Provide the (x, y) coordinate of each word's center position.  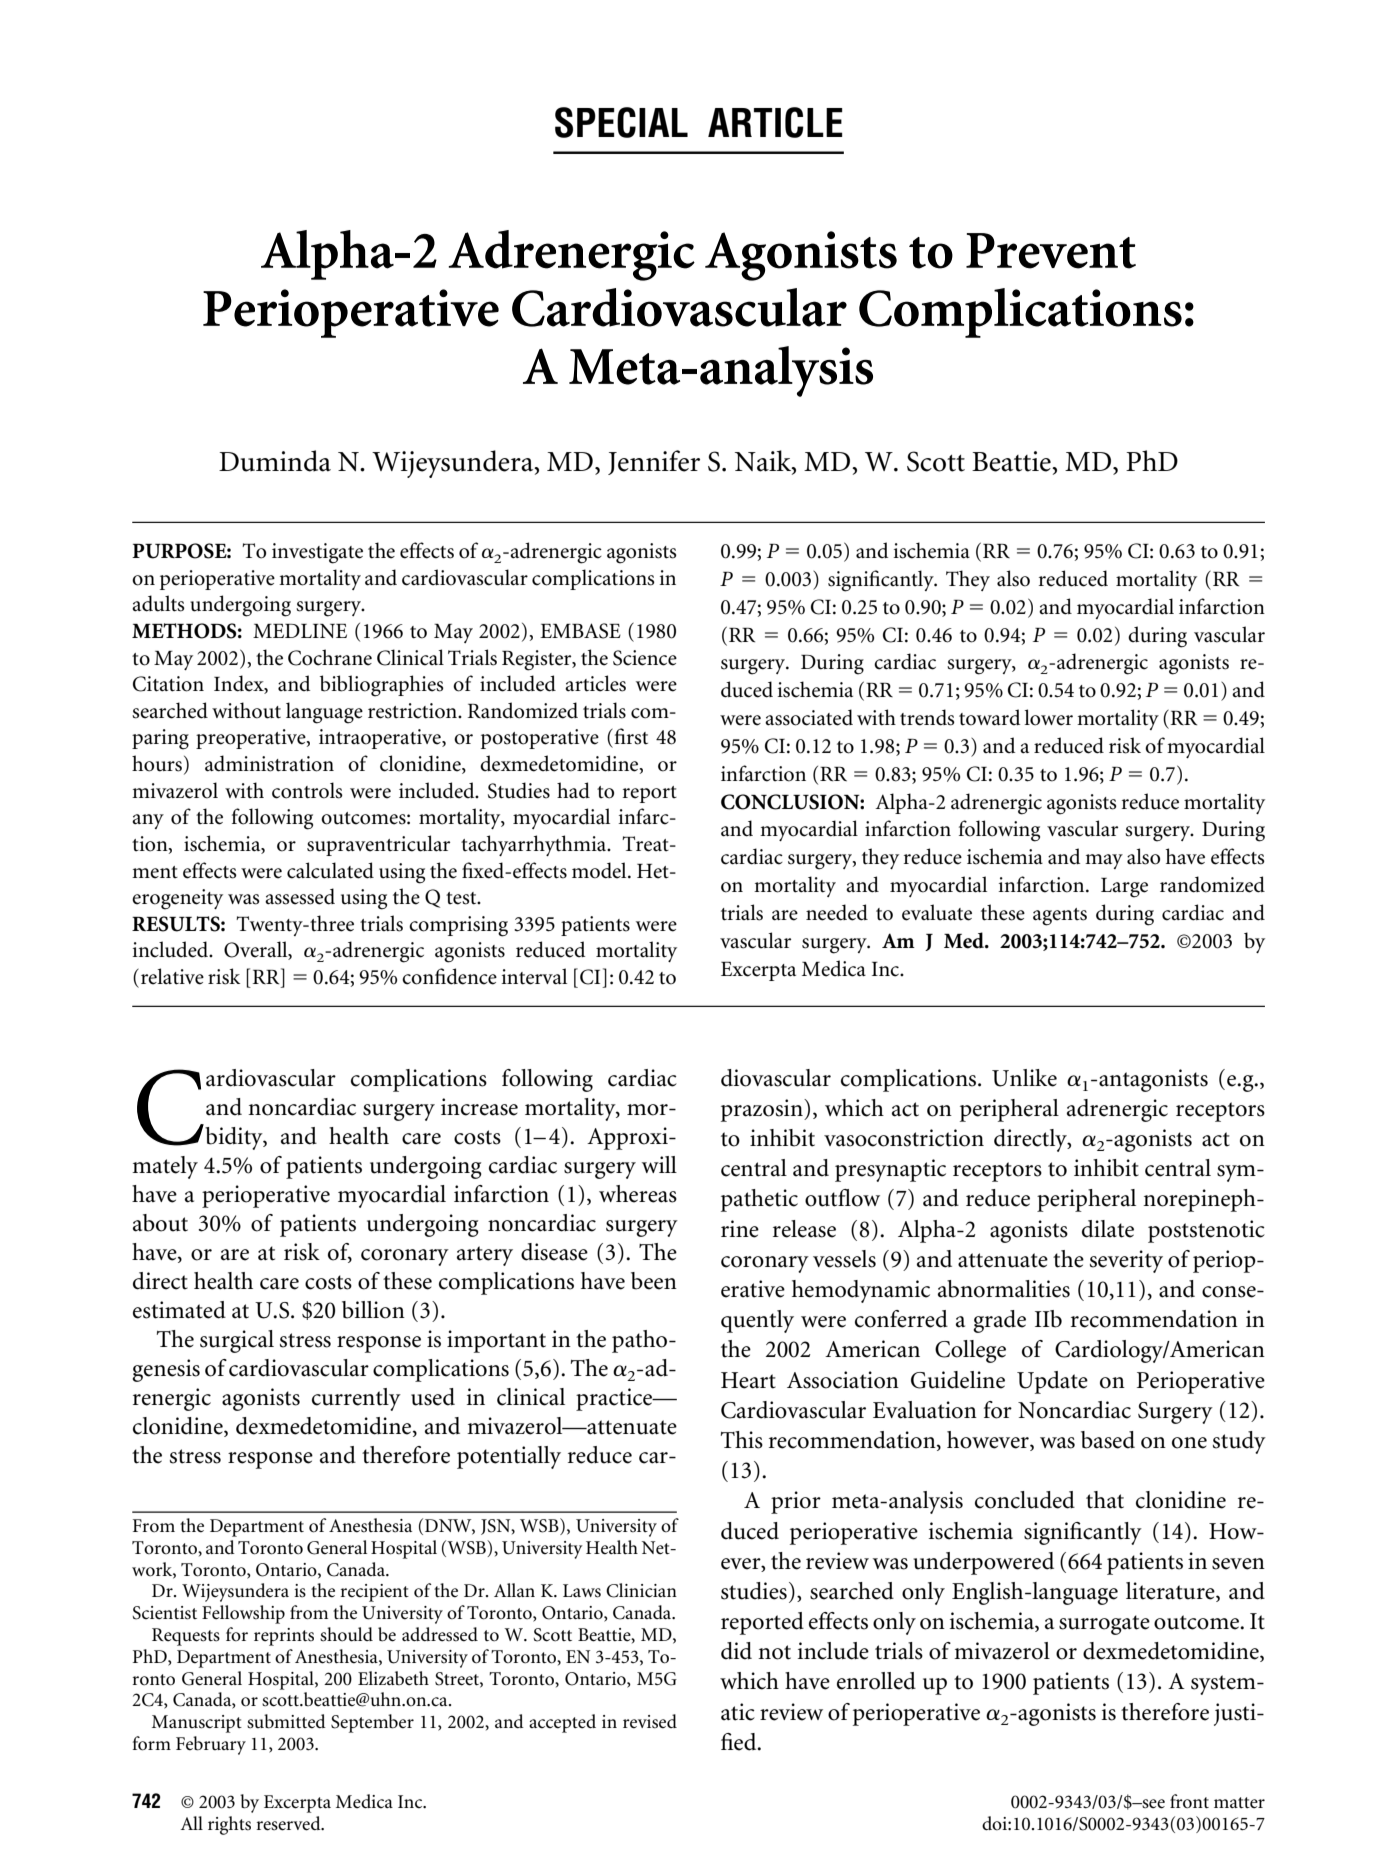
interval (534, 976)
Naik (764, 462)
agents (1060, 917)
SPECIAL (621, 122)
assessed (300, 896)
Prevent (1051, 251)
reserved (290, 1823)
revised (650, 1721)
